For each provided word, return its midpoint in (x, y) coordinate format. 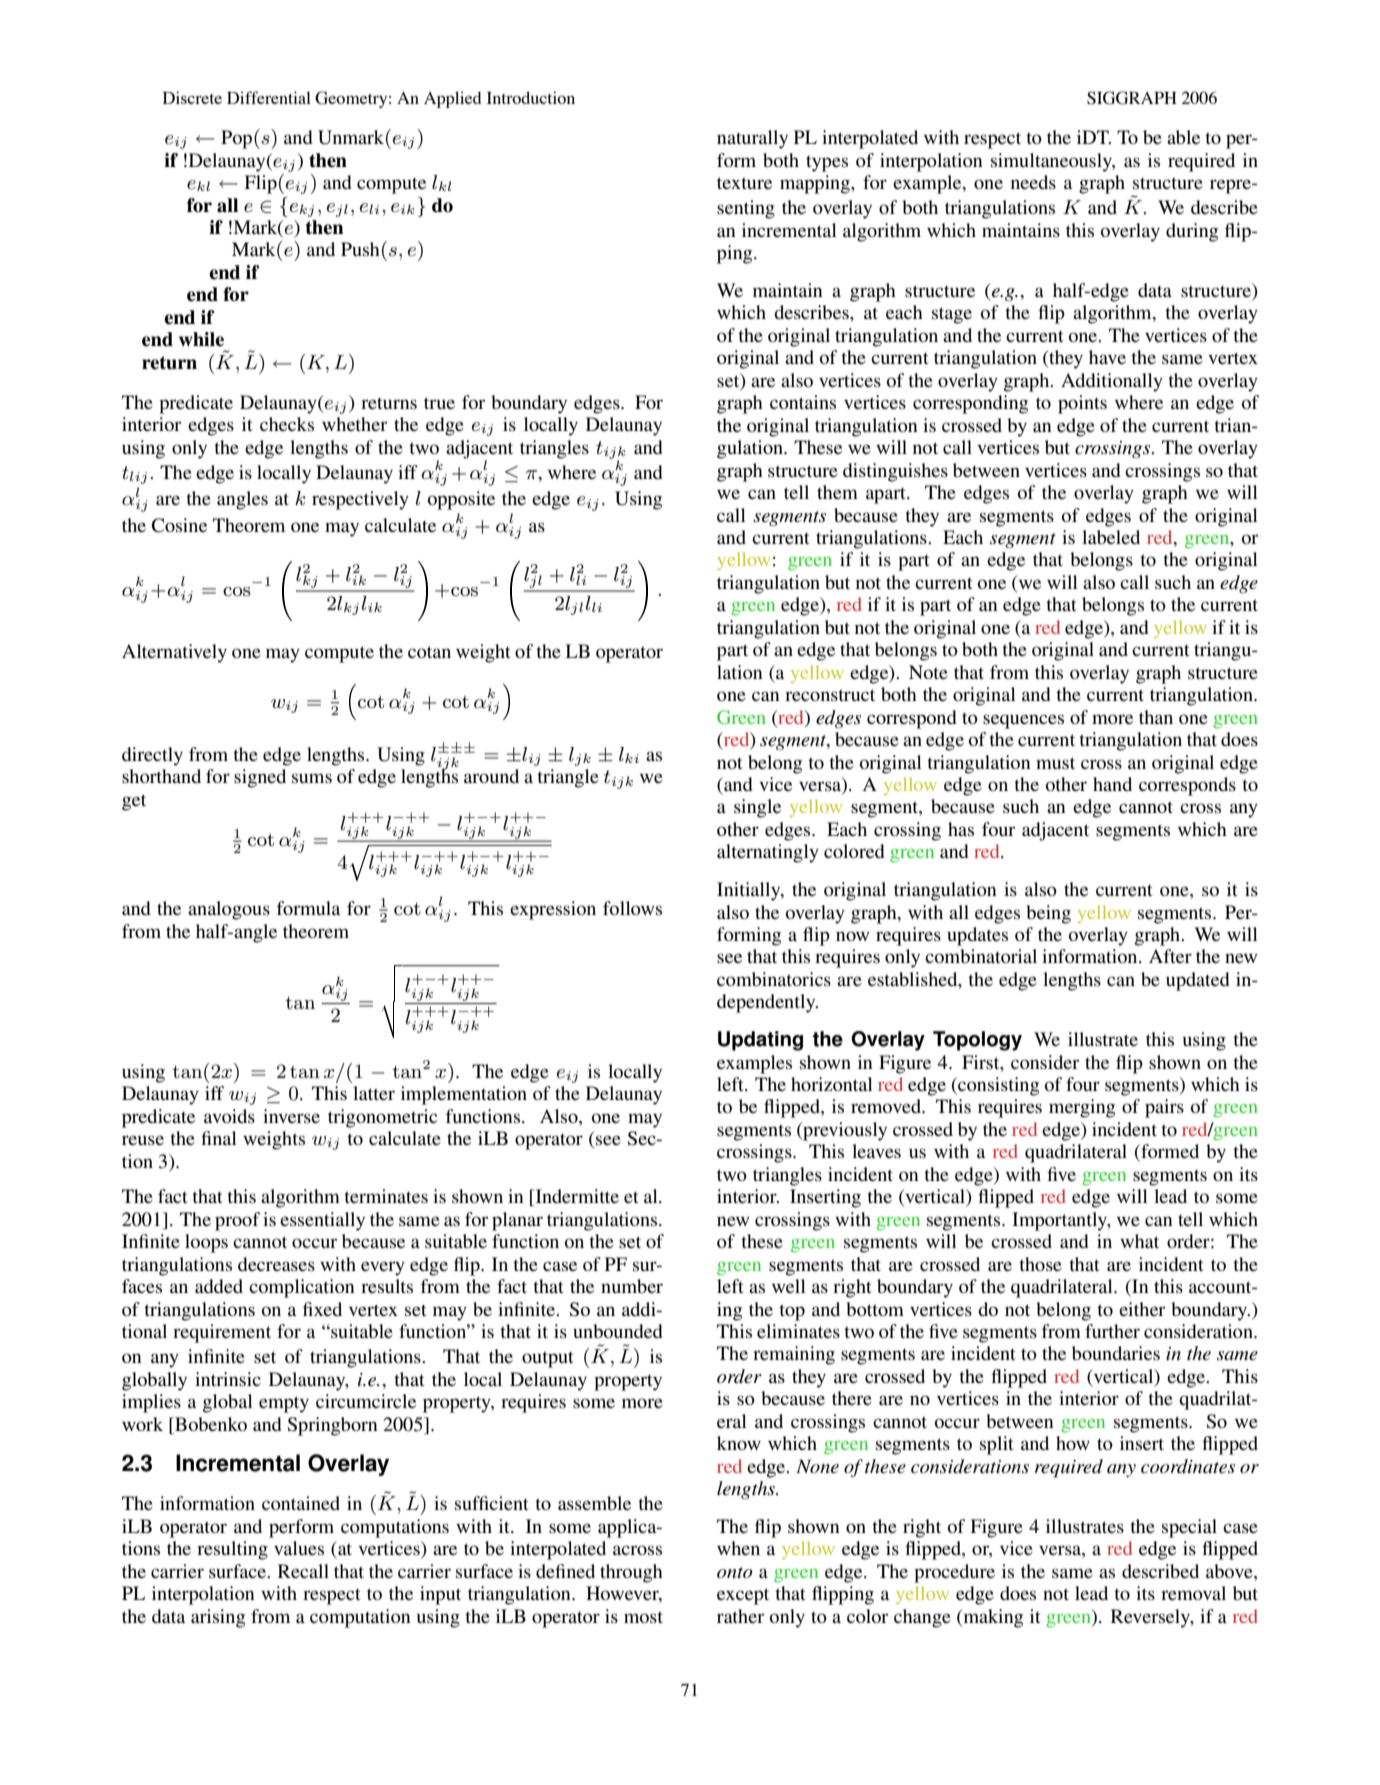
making (992, 1618)
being (1048, 914)
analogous (229, 910)
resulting (232, 1550)
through (631, 1573)
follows (632, 908)
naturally (752, 139)
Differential (269, 97)
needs (1033, 182)
